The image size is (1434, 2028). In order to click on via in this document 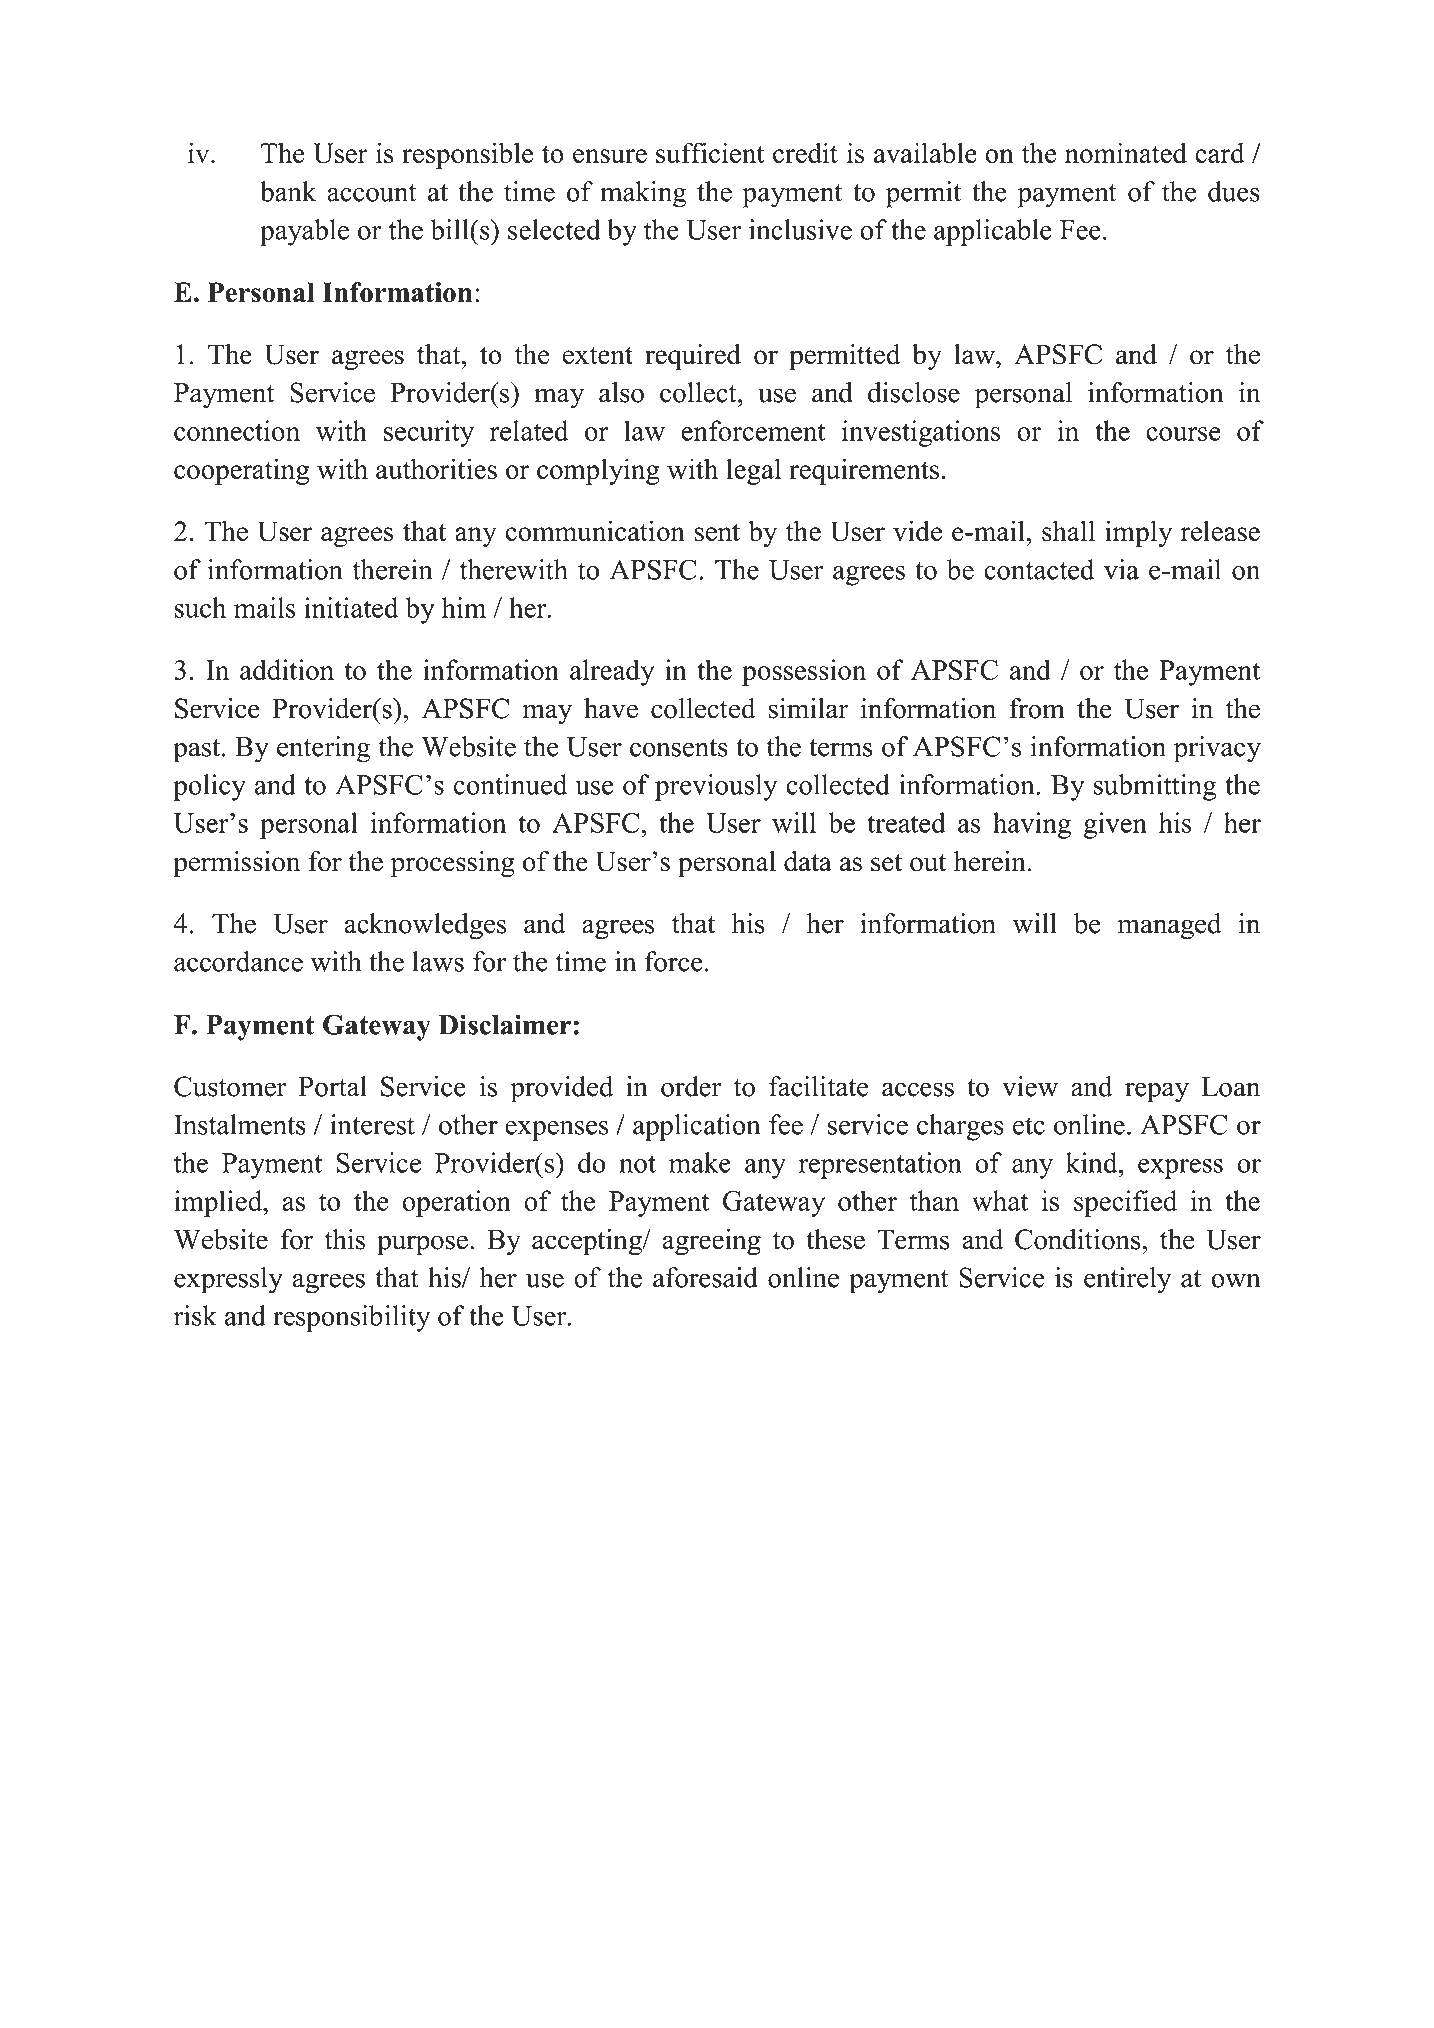, I will do `click(1121, 569)`.
